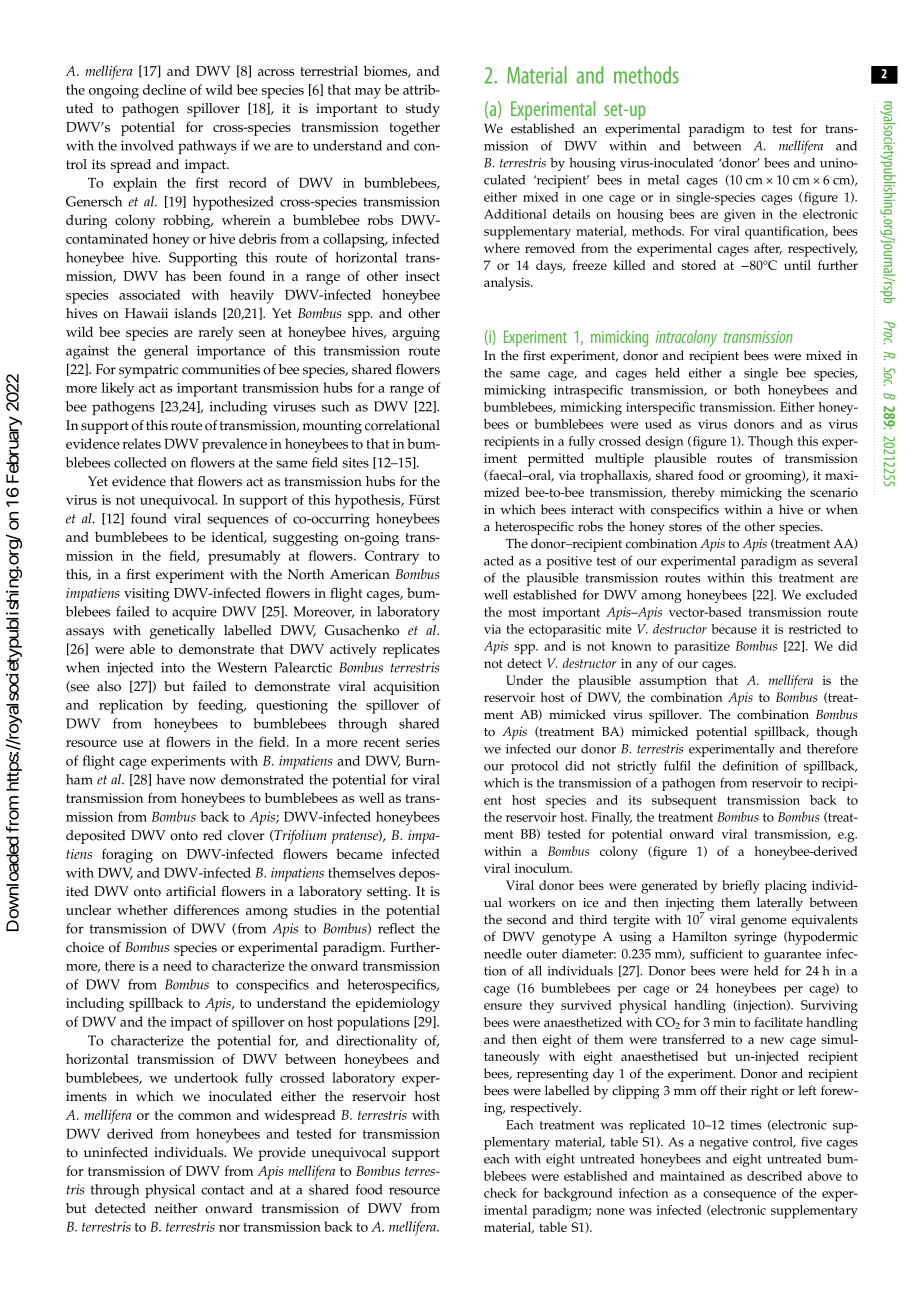 This screenshot has height=1308, width=924. I want to click on check, so click(500, 1193).
